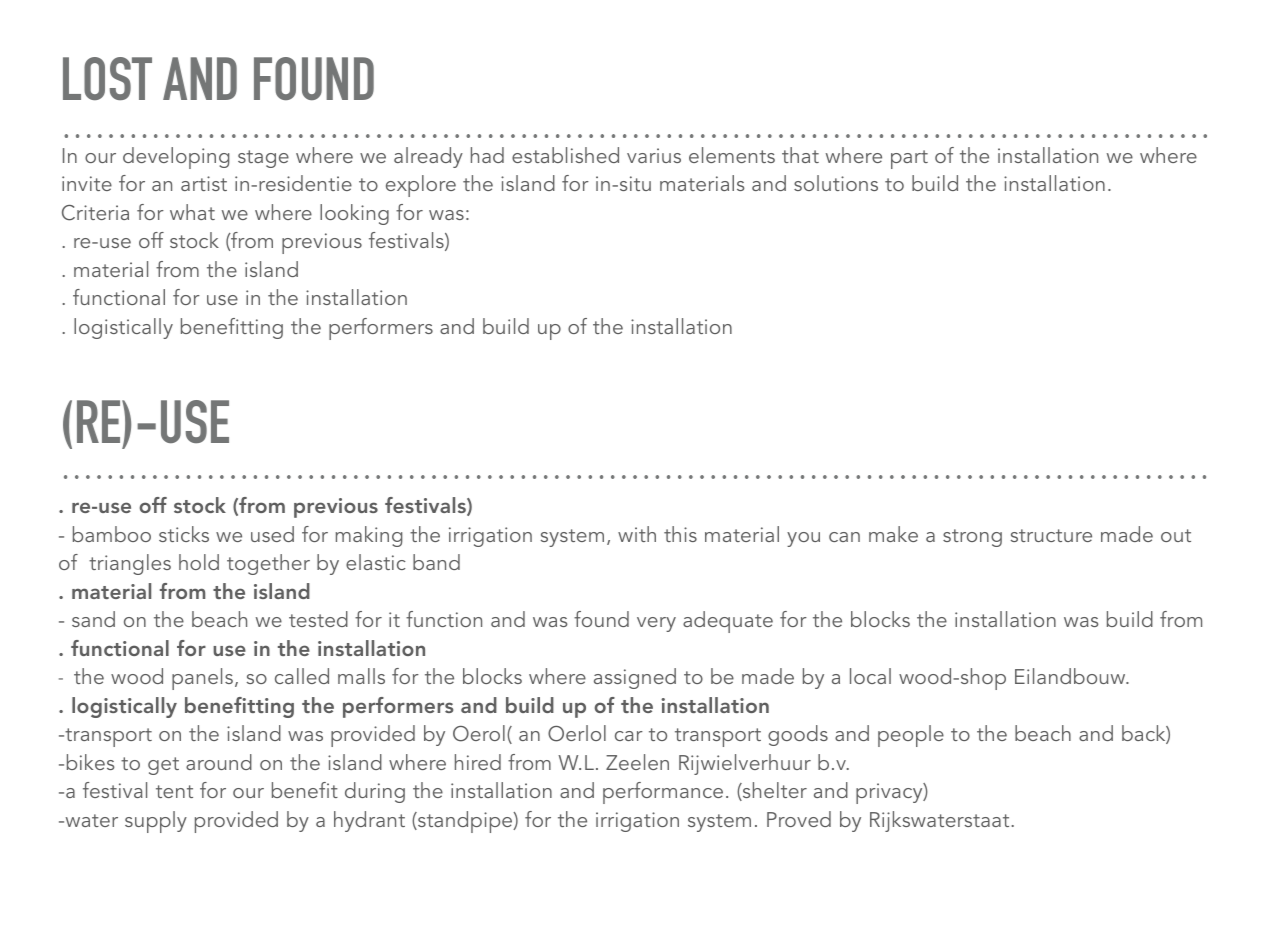 The width and height of the document is (1270, 952). What do you see at coordinates (107, 78) in the document?
I see `LOST` at bounding box center [107, 78].
